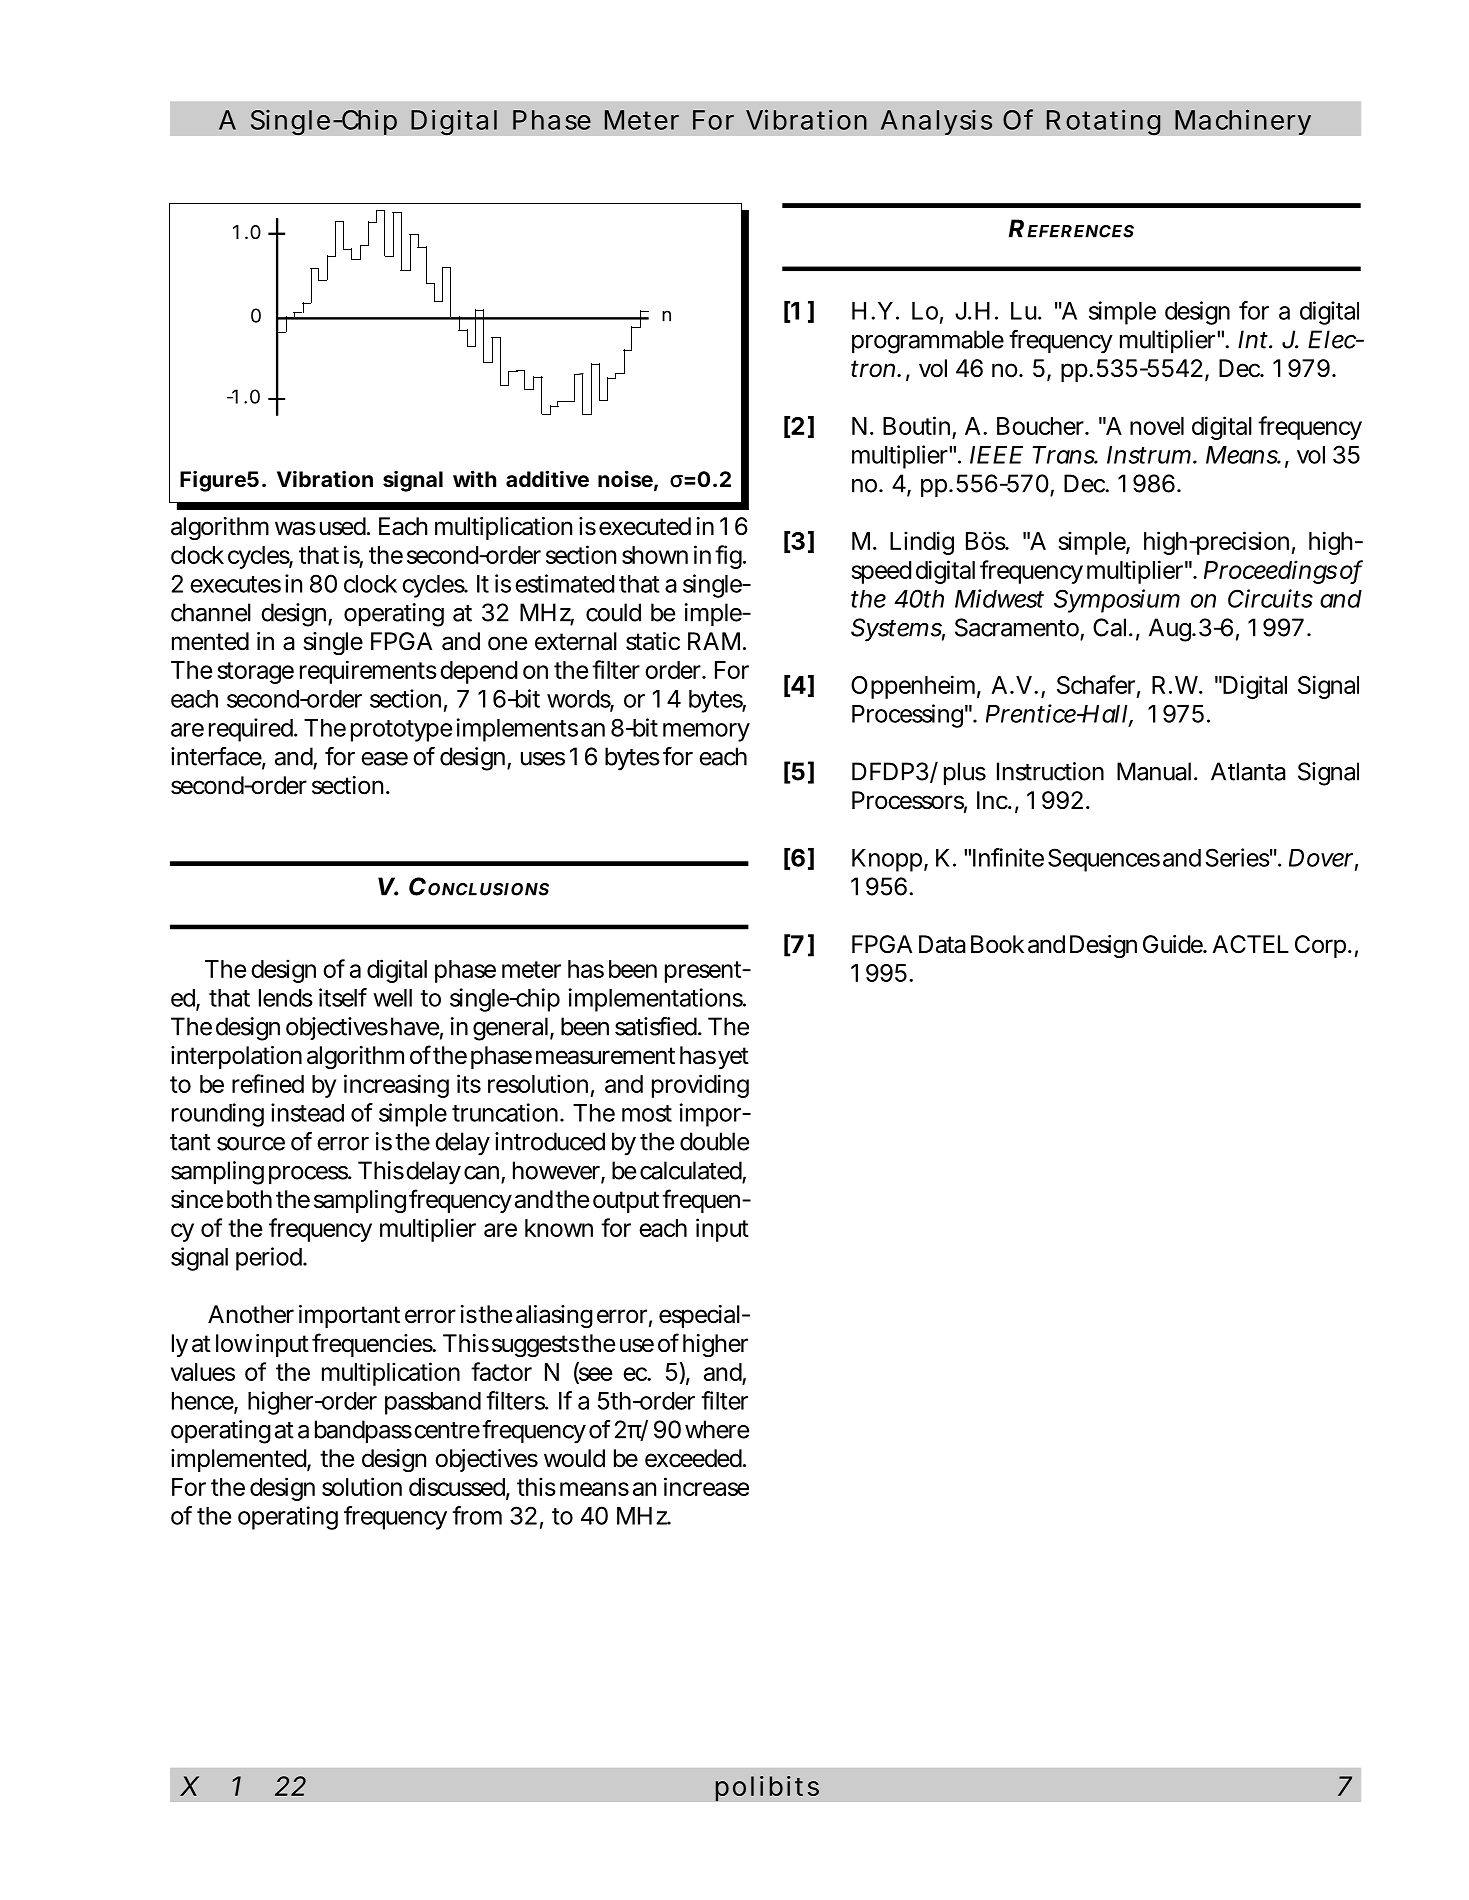  Describe the element at coordinates (363, 1431) in the screenshot. I see `bandpass` at that location.
